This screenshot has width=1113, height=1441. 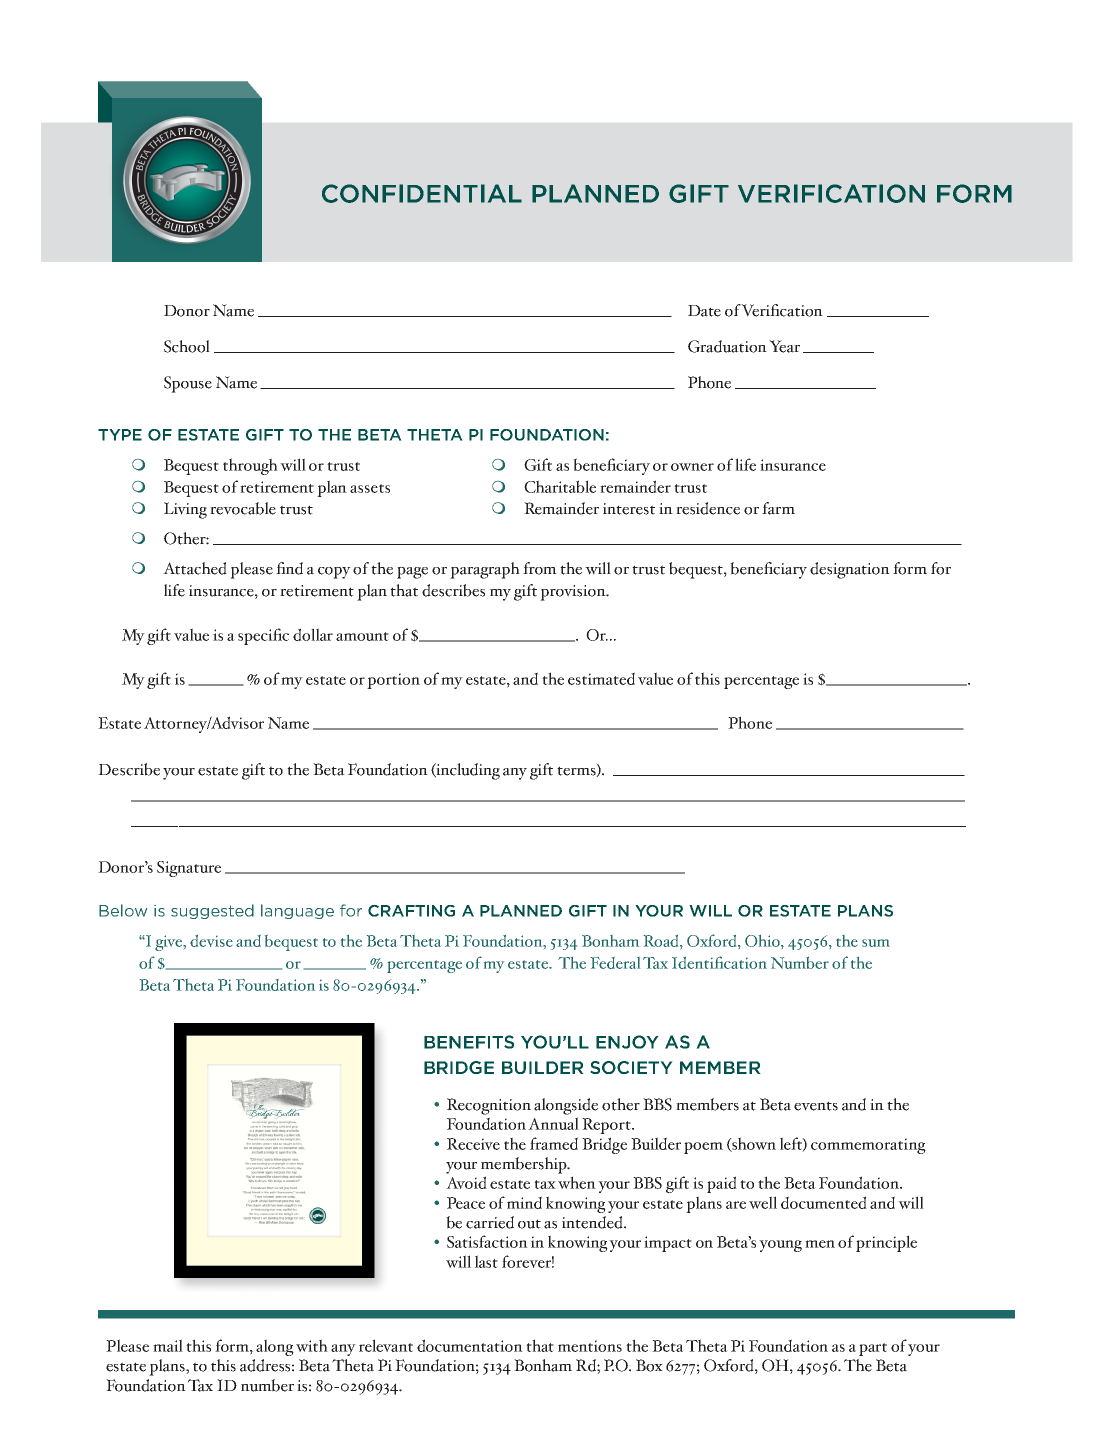 I want to click on mail, so click(x=168, y=1345).
